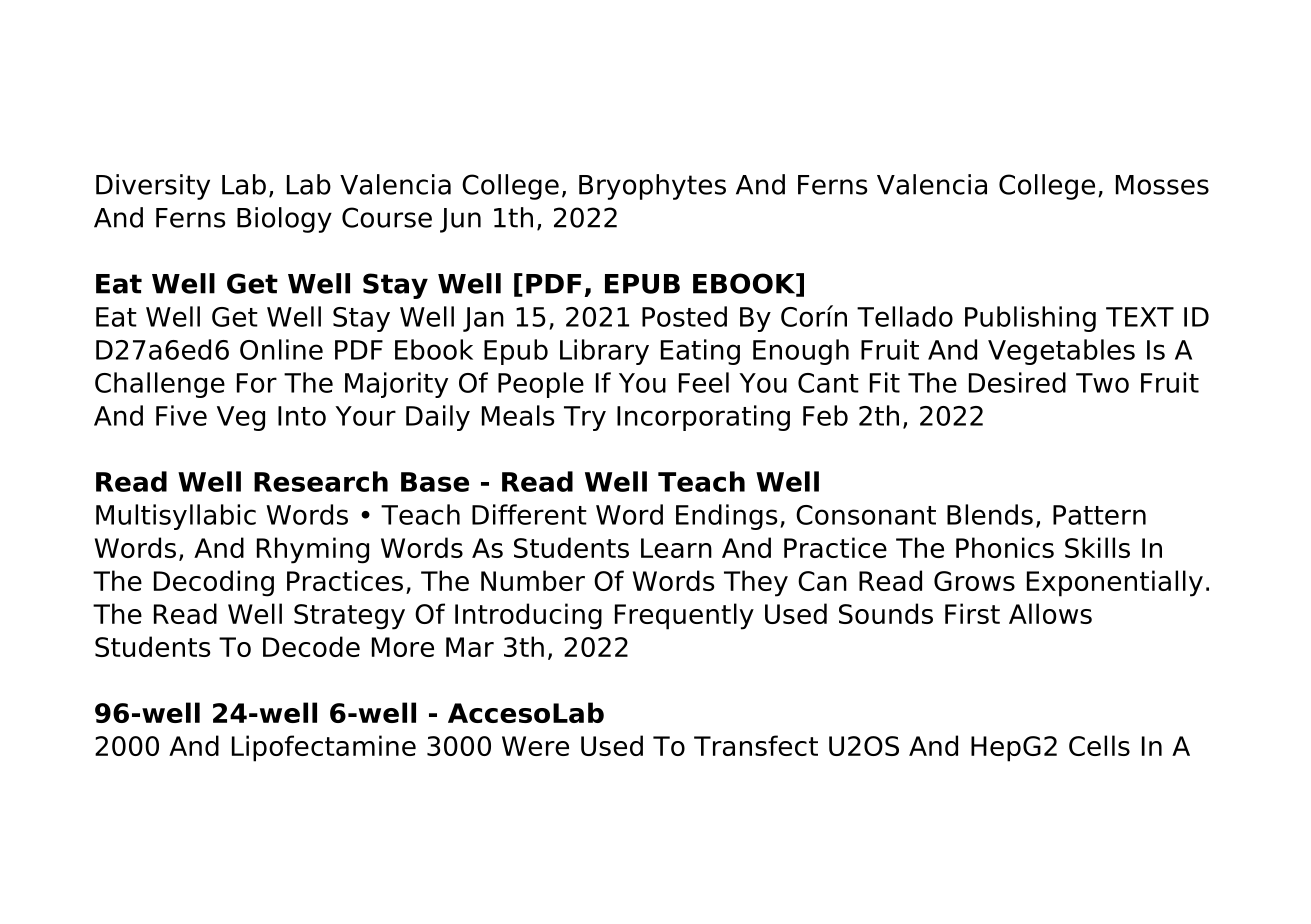  Describe the element at coordinates (1017, 382) in the screenshot. I see `Desired` at that location.
